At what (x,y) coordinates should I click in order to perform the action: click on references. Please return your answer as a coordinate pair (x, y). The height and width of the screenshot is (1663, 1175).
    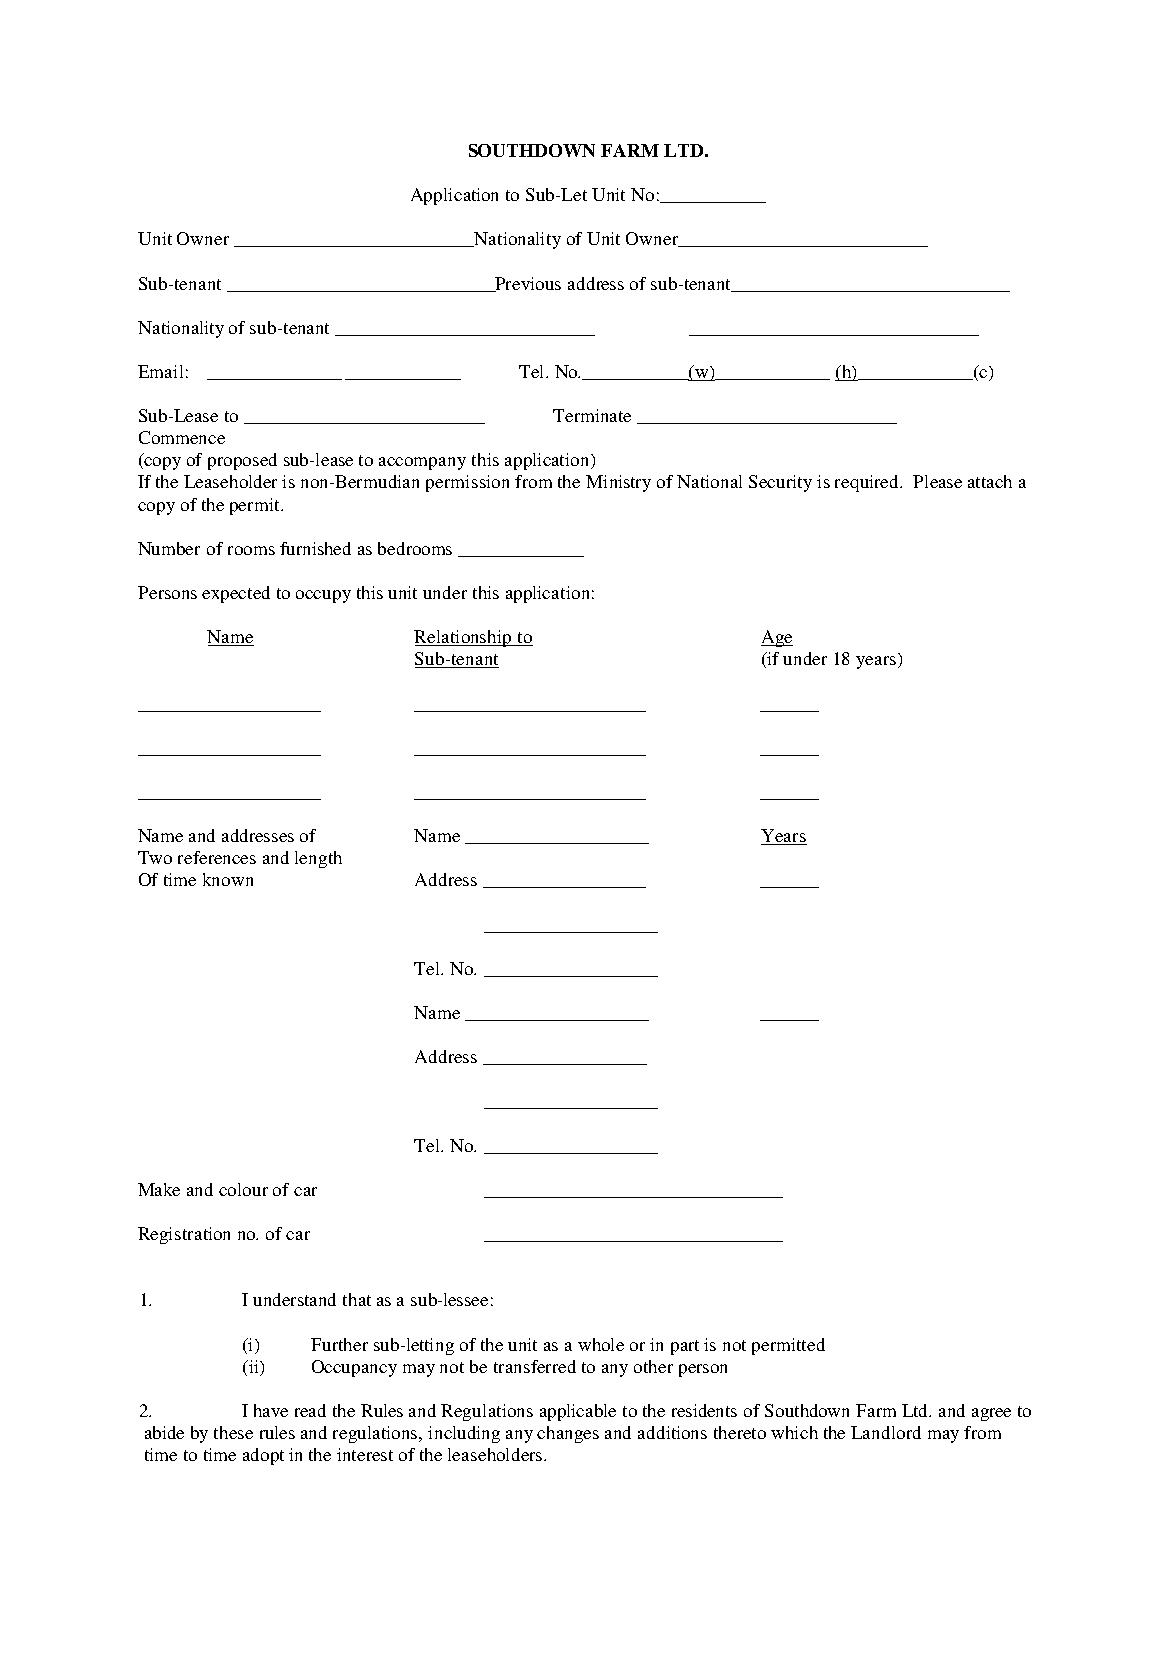
    Looking at the image, I should click on (217, 857).
